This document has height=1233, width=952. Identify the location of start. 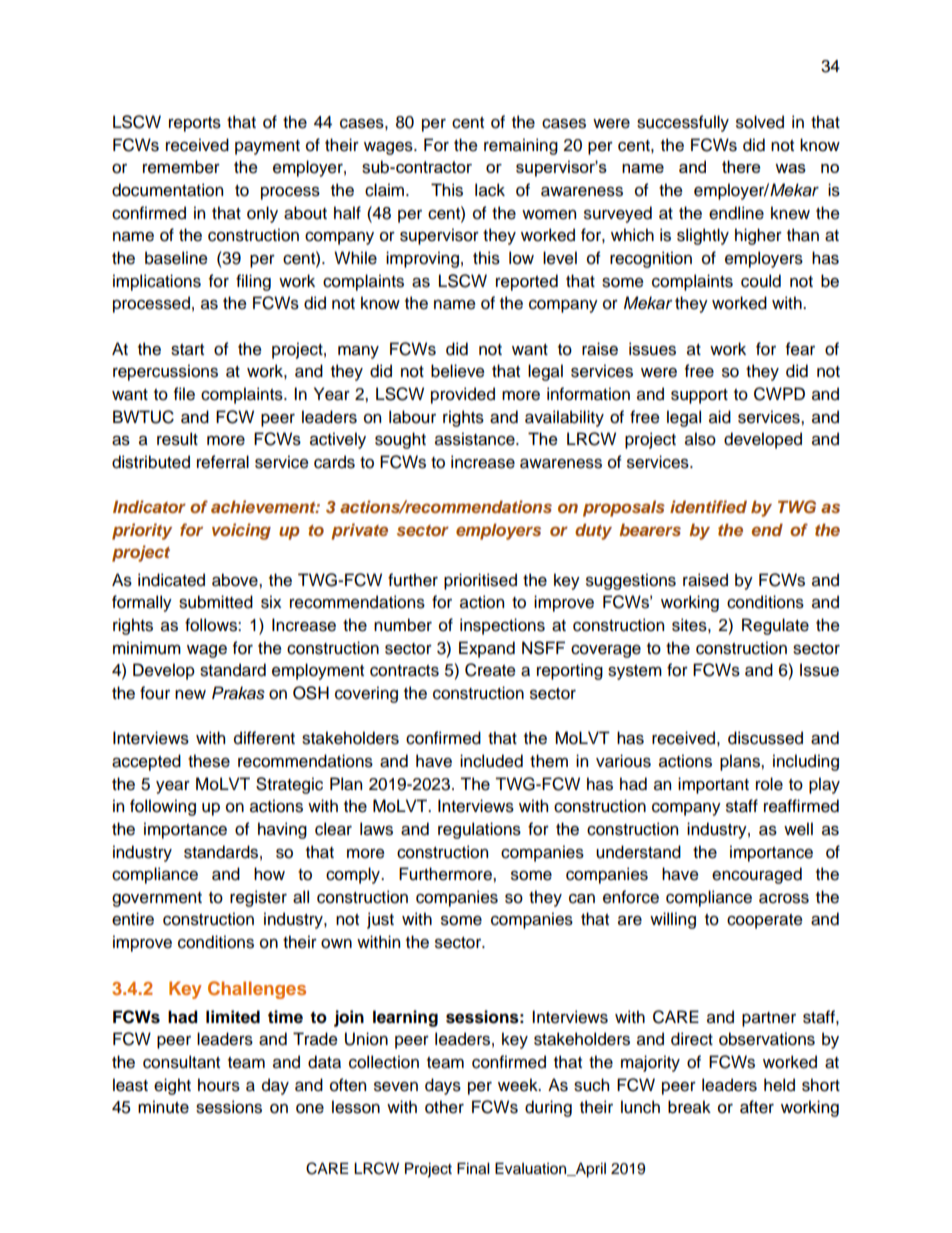
(187, 350).
